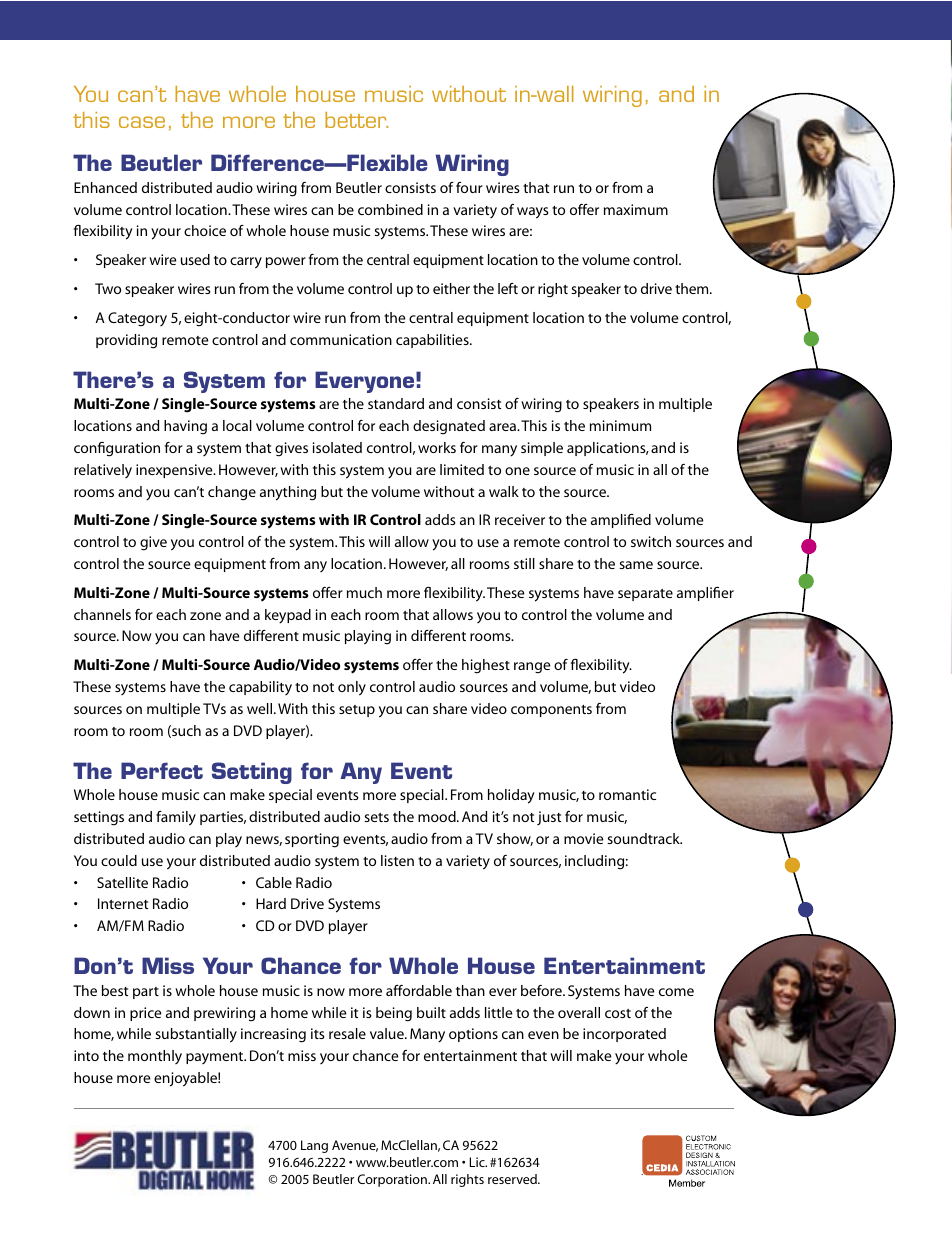  Describe the element at coordinates (142, 122) in the screenshot. I see `case` at that location.
